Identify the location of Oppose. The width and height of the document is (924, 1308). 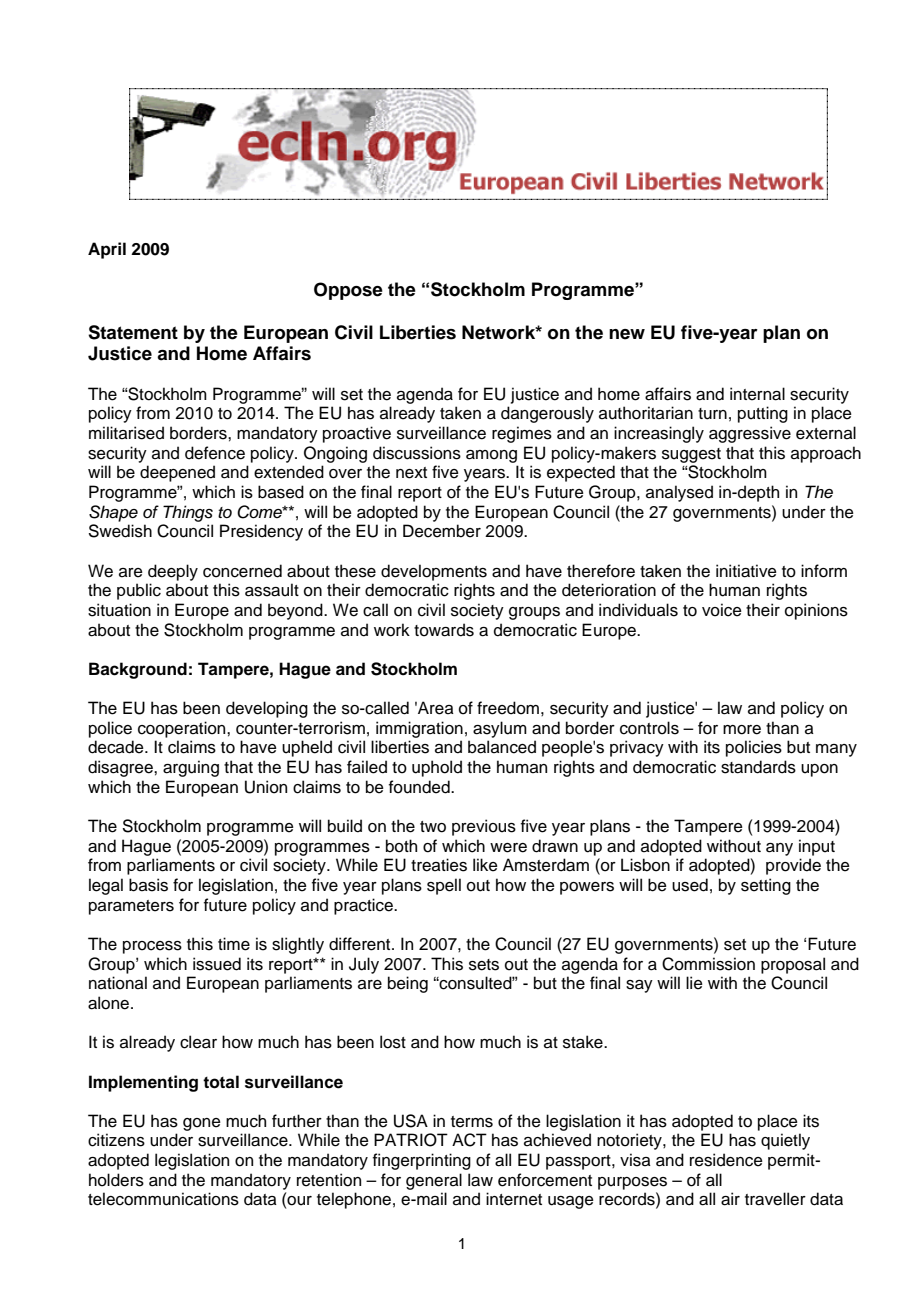
(348, 291).
